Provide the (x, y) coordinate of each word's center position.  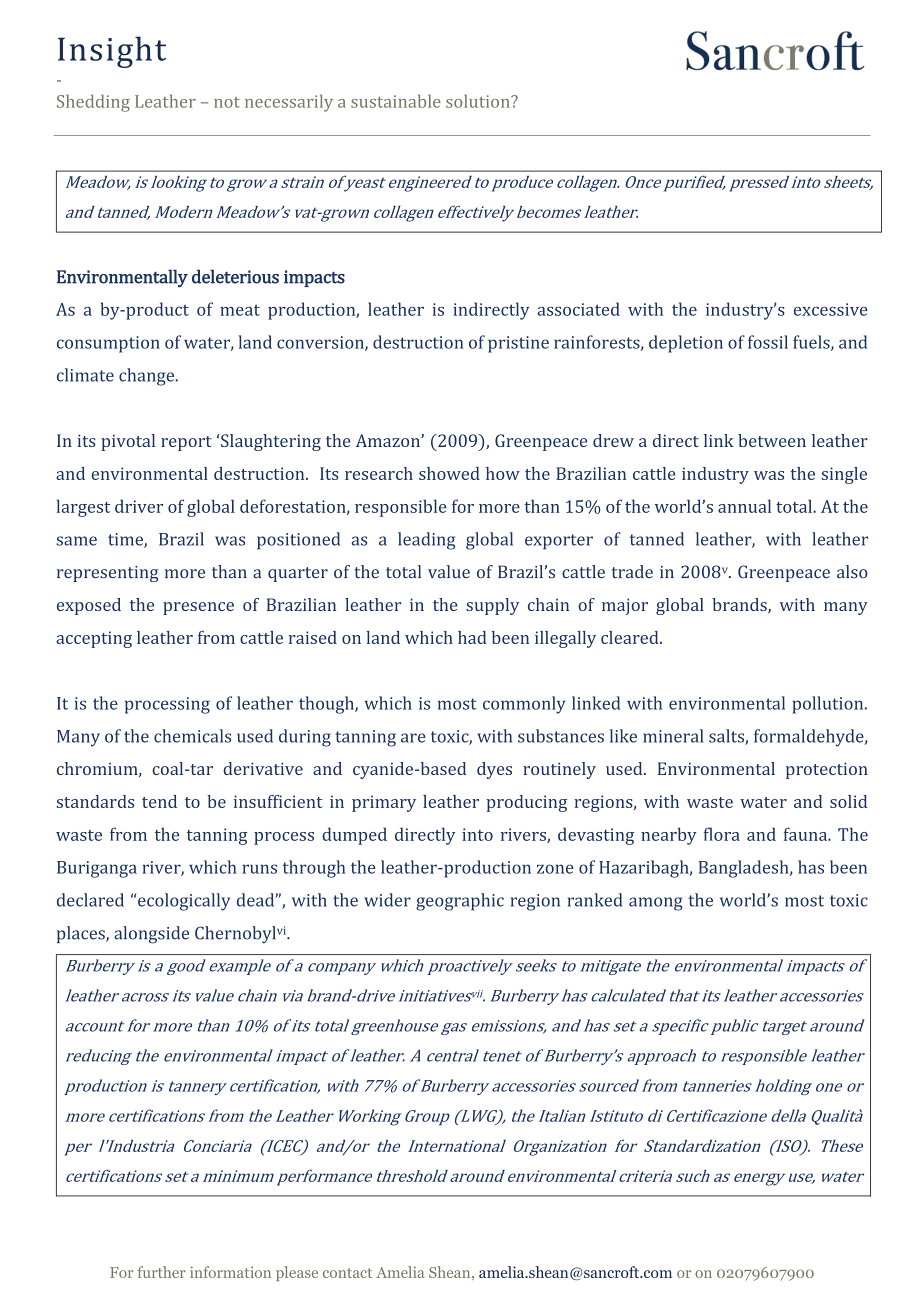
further (161, 1272)
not (227, 102)
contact (347, 1273)
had (472, 637)
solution (479, 101)
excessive (831, 309)
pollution (829, 705)
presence (198, 608)
